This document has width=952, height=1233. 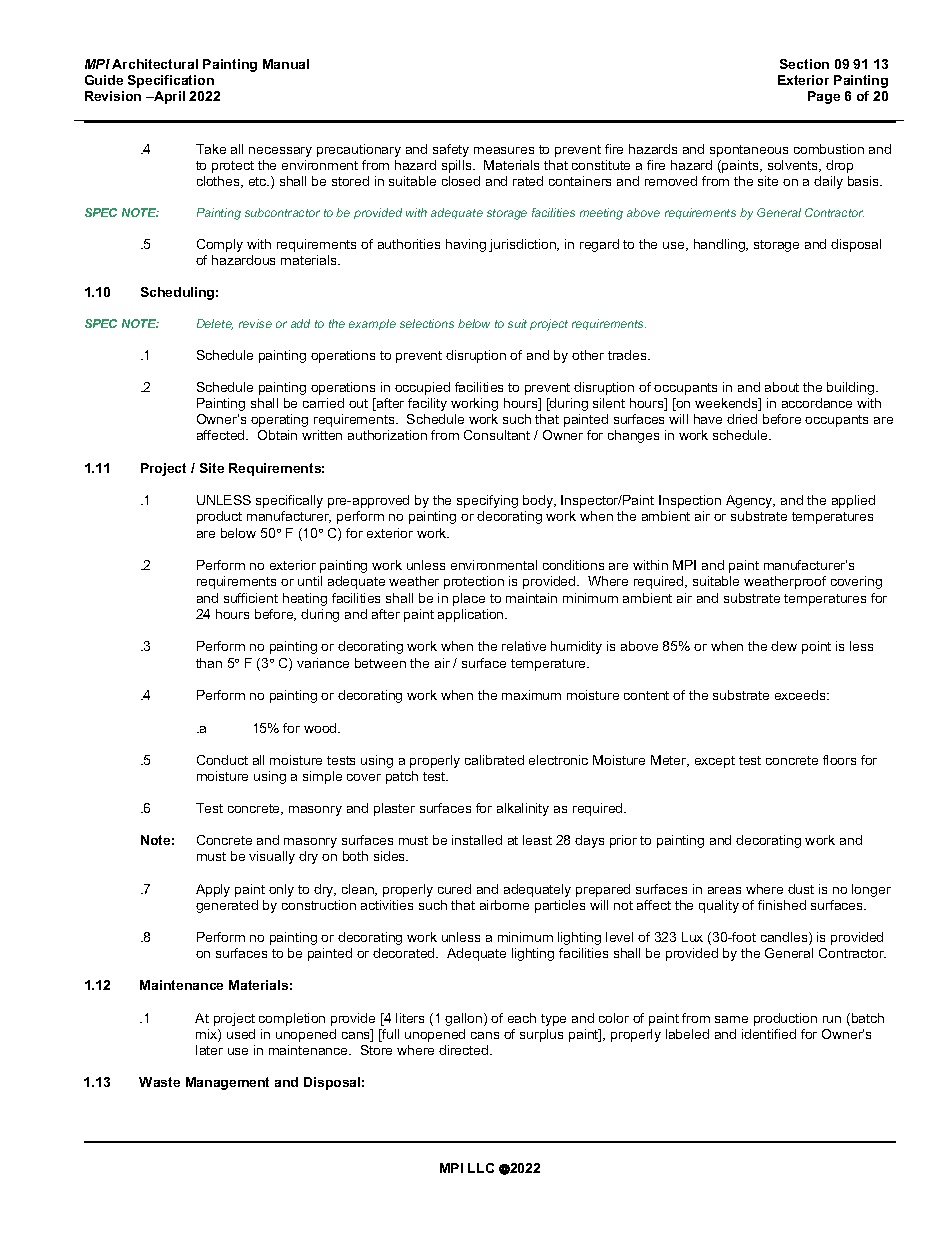 I want to click on Delete, so click(x=215, y=324).
